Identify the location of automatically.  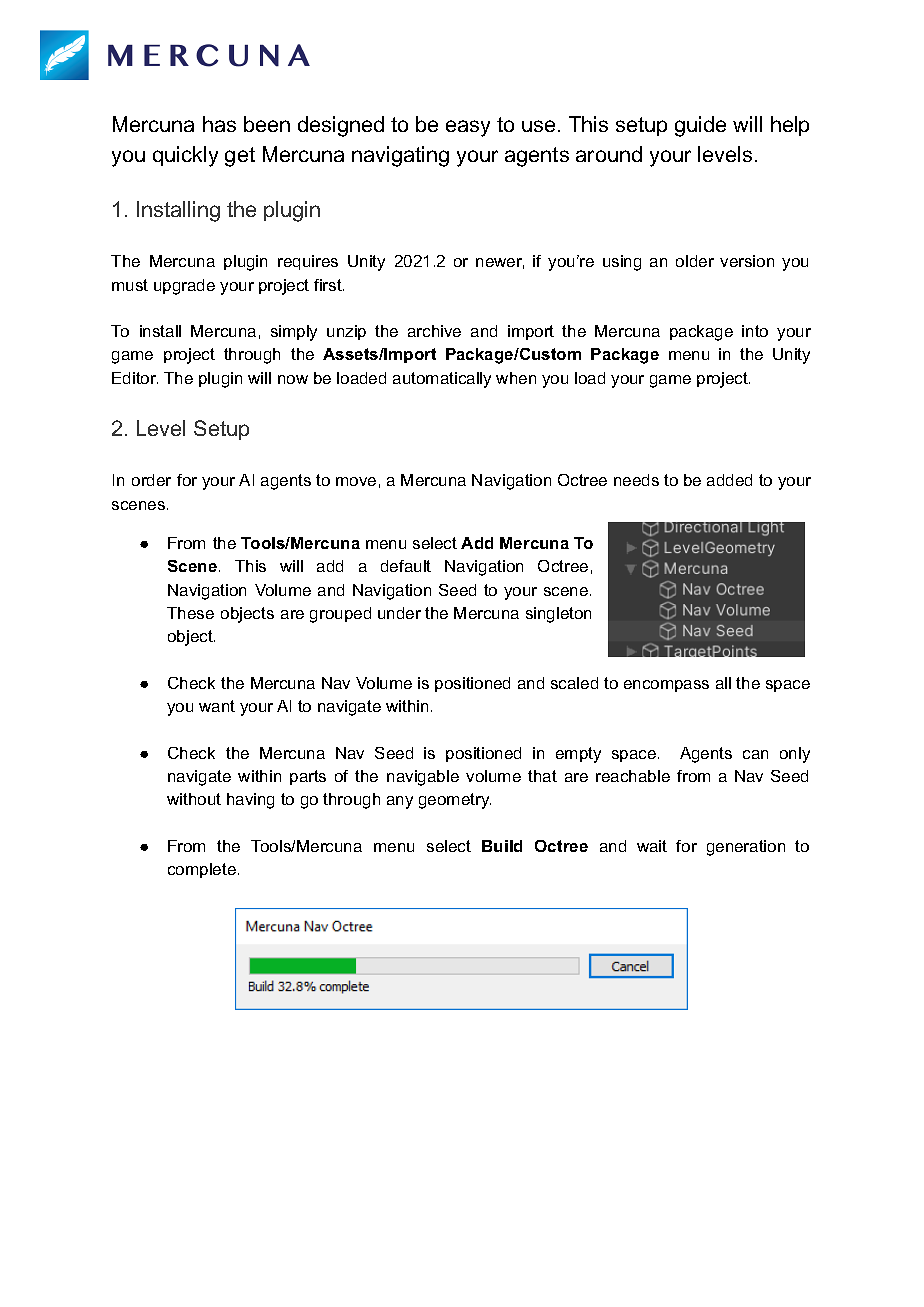
(442, 380).
